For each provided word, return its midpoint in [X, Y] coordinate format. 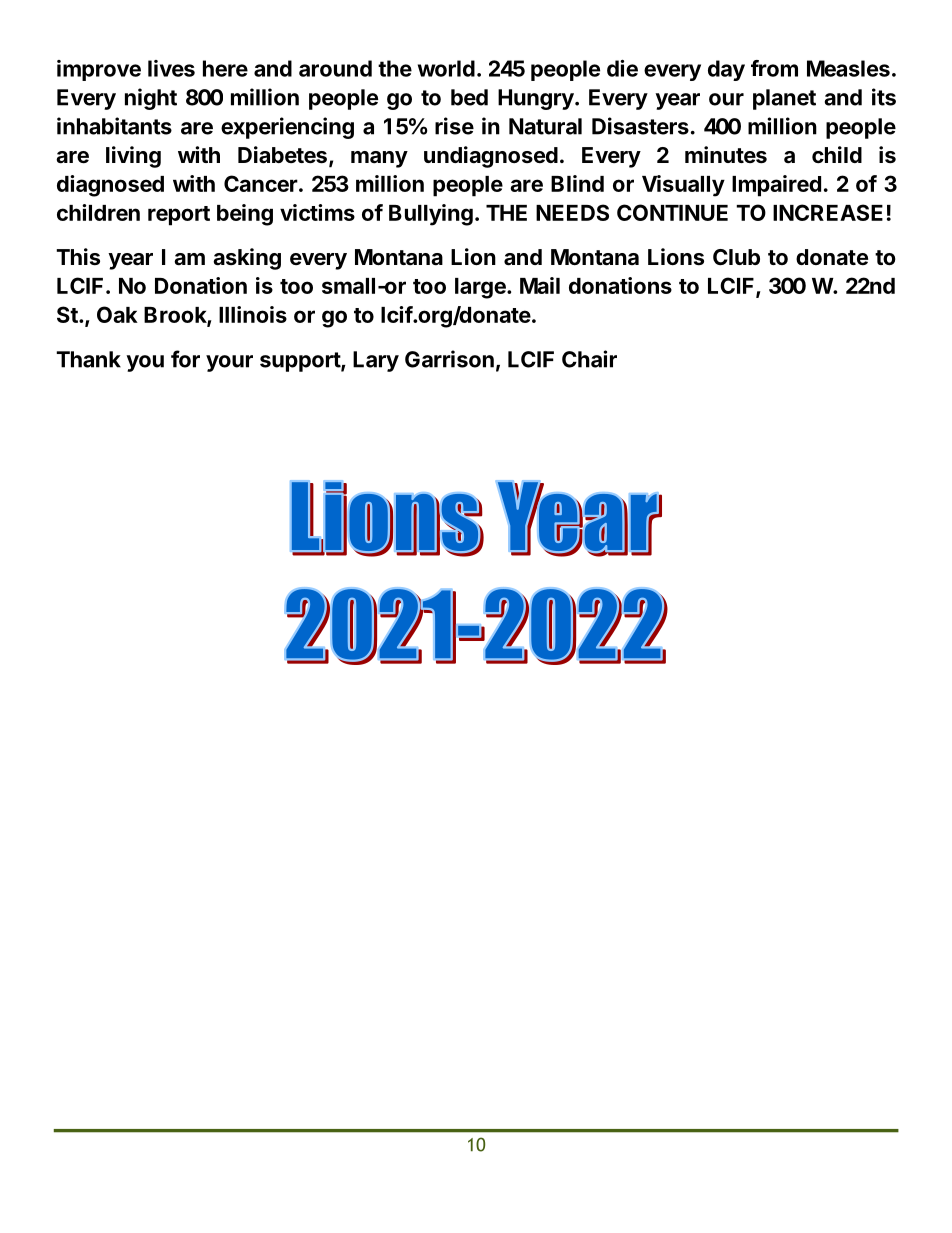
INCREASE [828, 212]
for [185, 359]
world [446, 68]
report [179, 216]
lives [171, 68]
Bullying [431, 215]
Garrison [449, 359]
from [774, 68]
